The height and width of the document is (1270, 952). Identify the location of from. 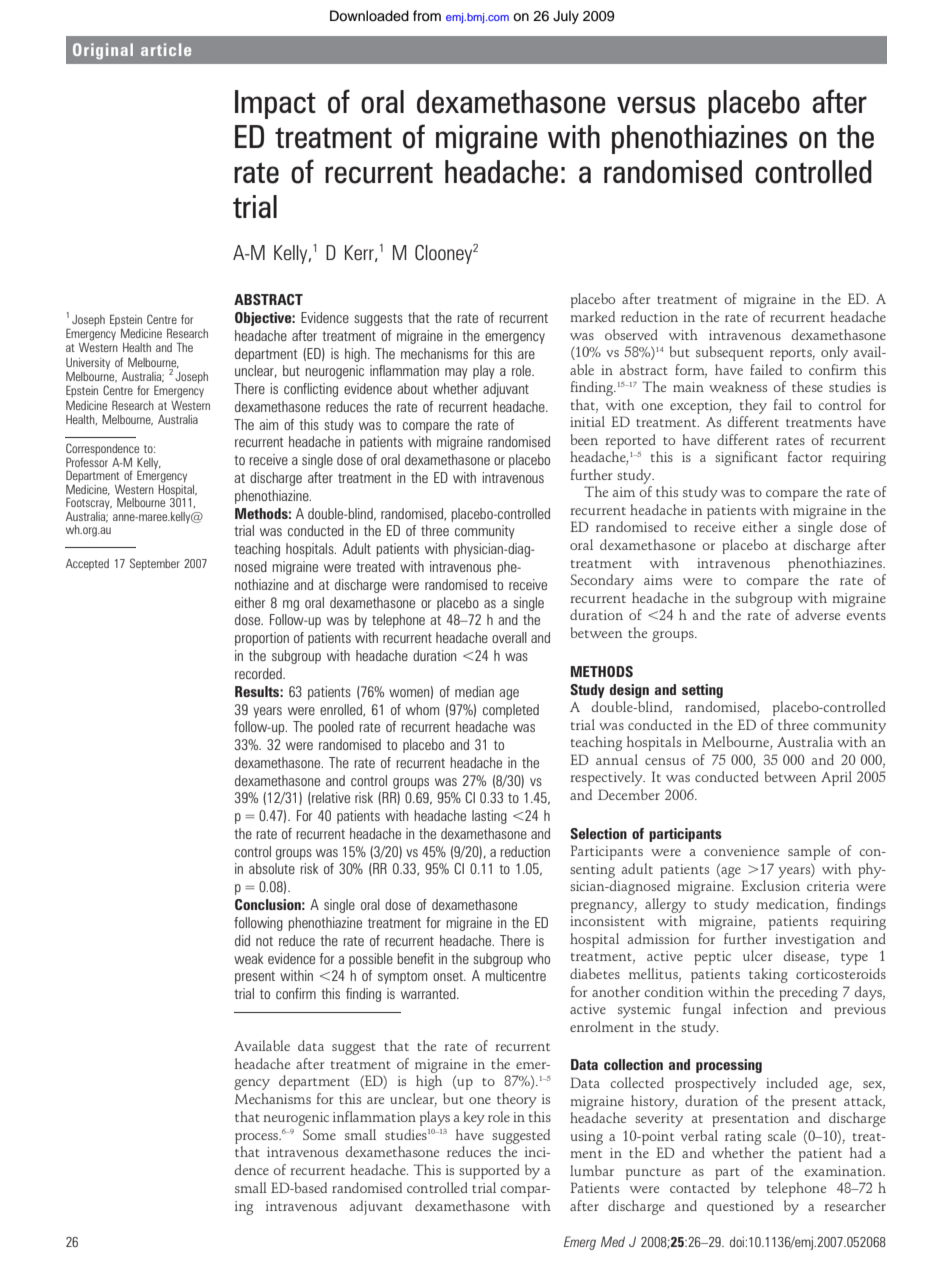
(427, 16).
